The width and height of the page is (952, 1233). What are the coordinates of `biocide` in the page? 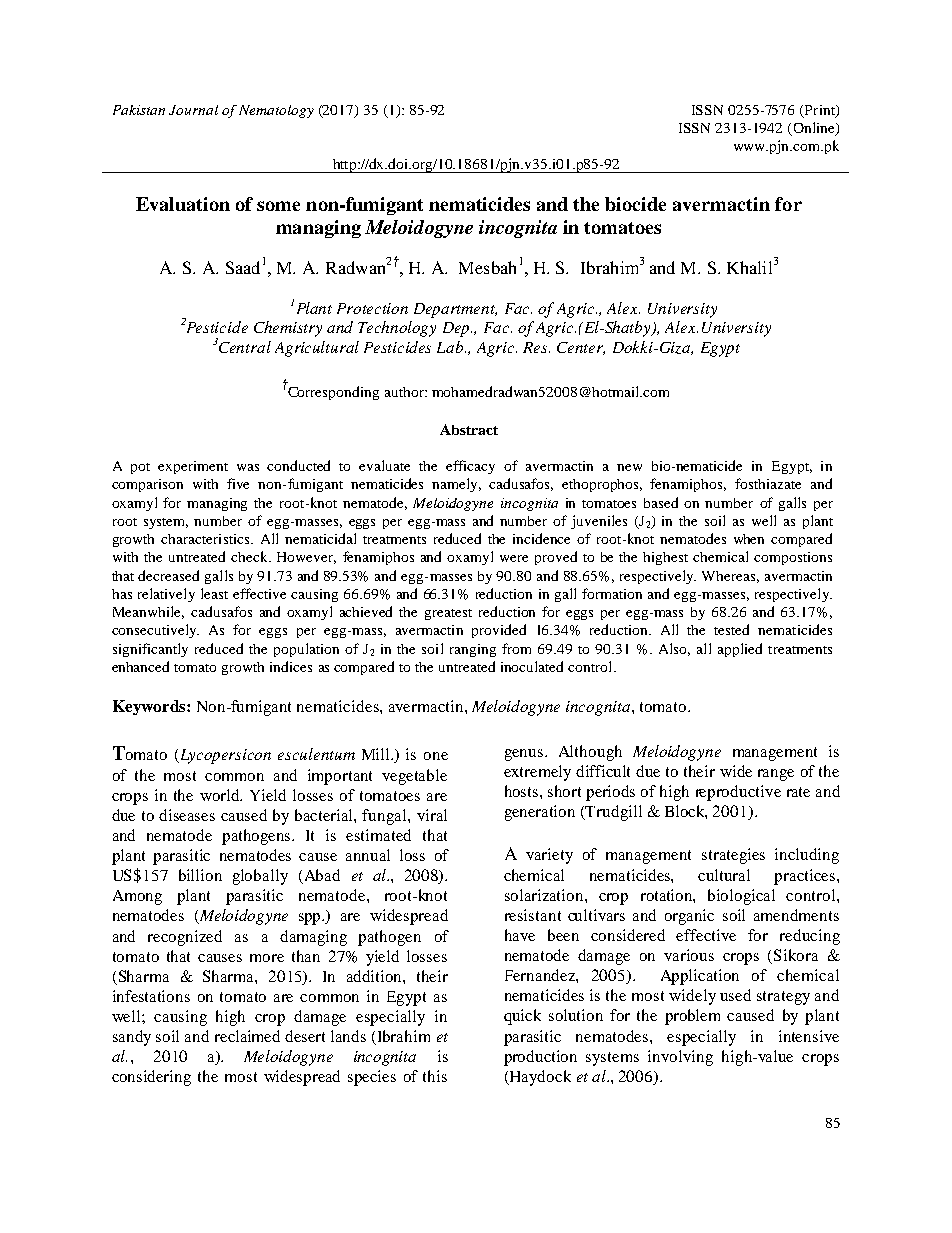 It's located at (635, 204).
